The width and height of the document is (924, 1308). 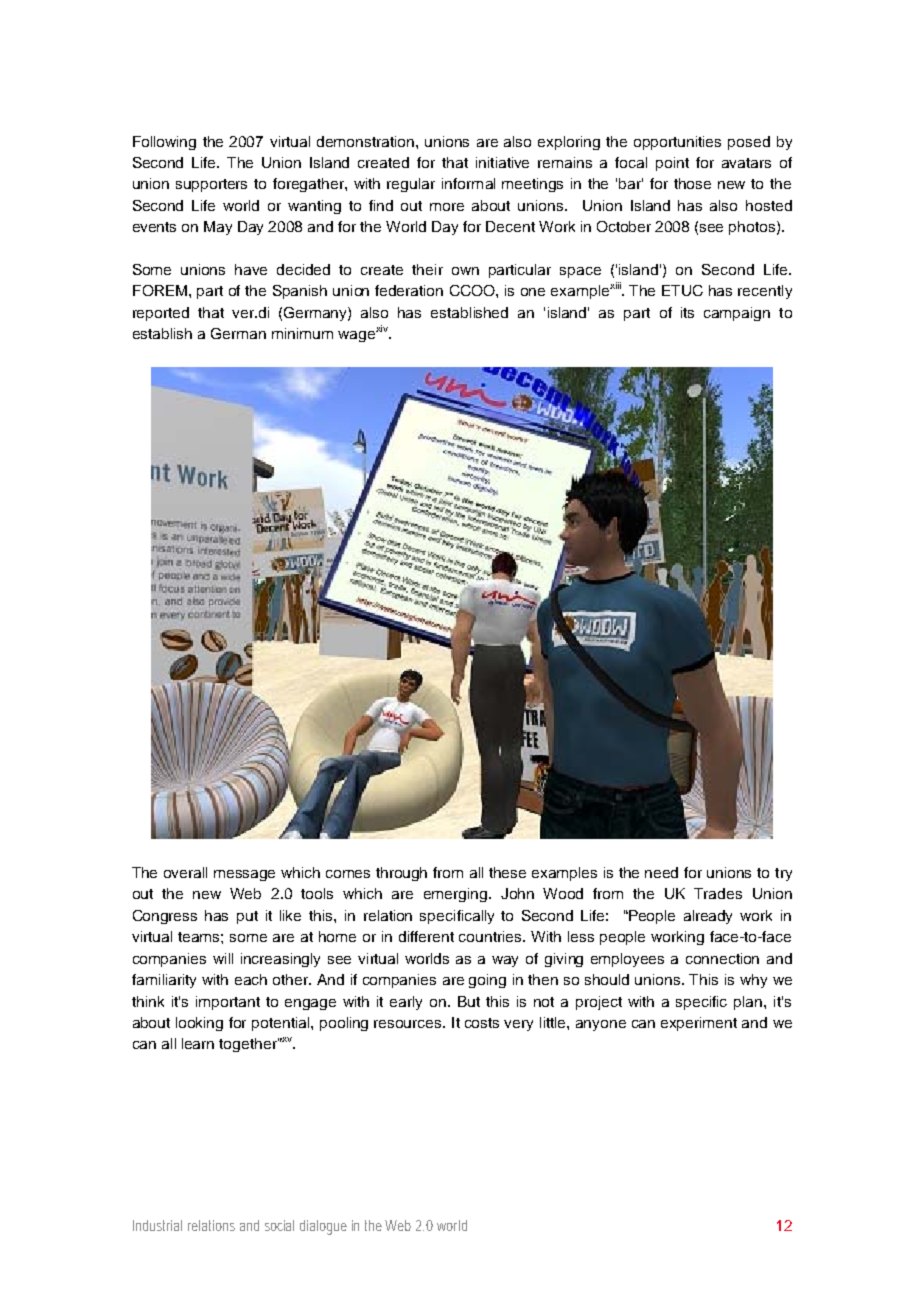 What do you see at coordinates (468, 183) in the document?
I see `informal` at bounding box center [468, 183].
